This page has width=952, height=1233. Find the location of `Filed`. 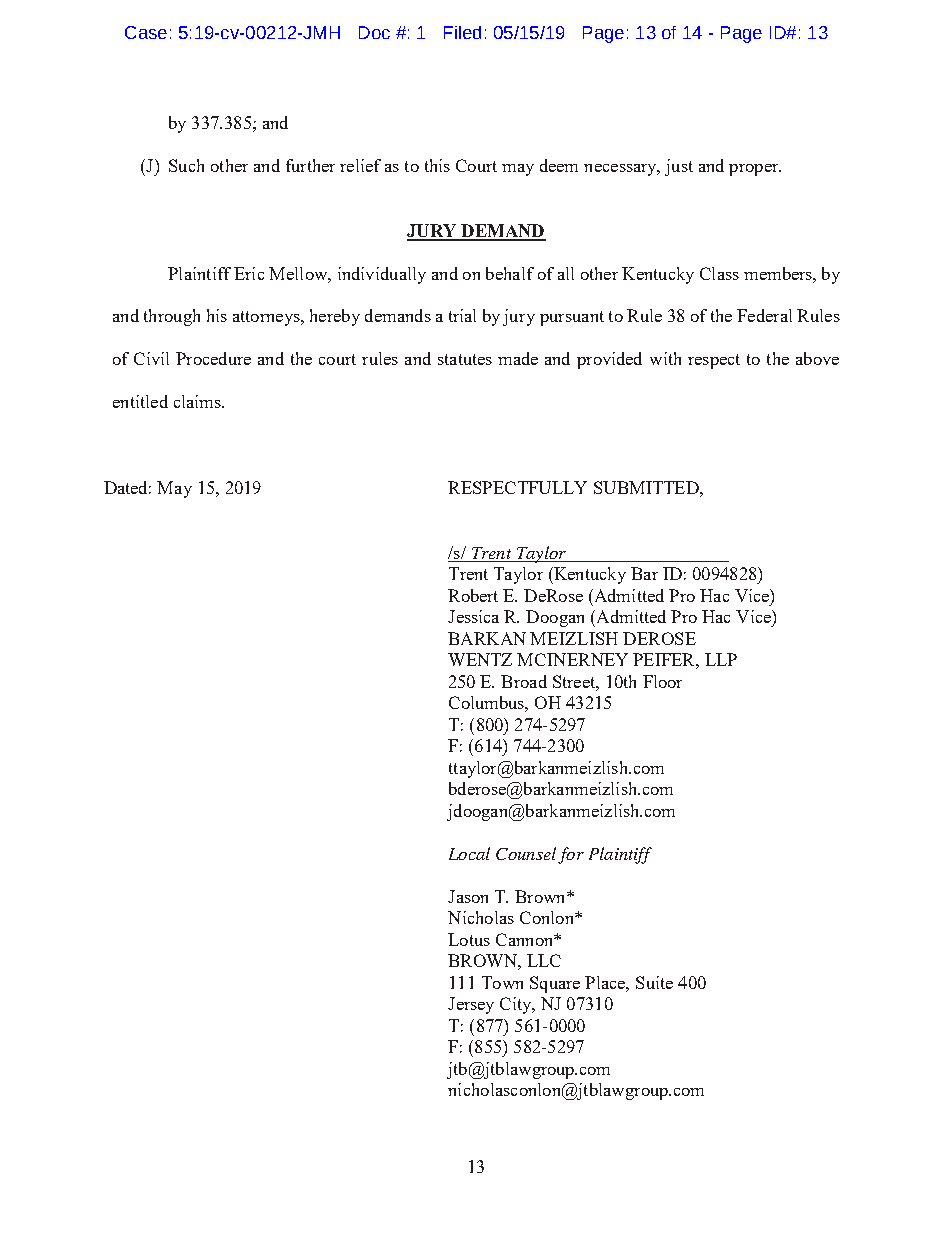

Filed is located at coordinates (462, 32).
